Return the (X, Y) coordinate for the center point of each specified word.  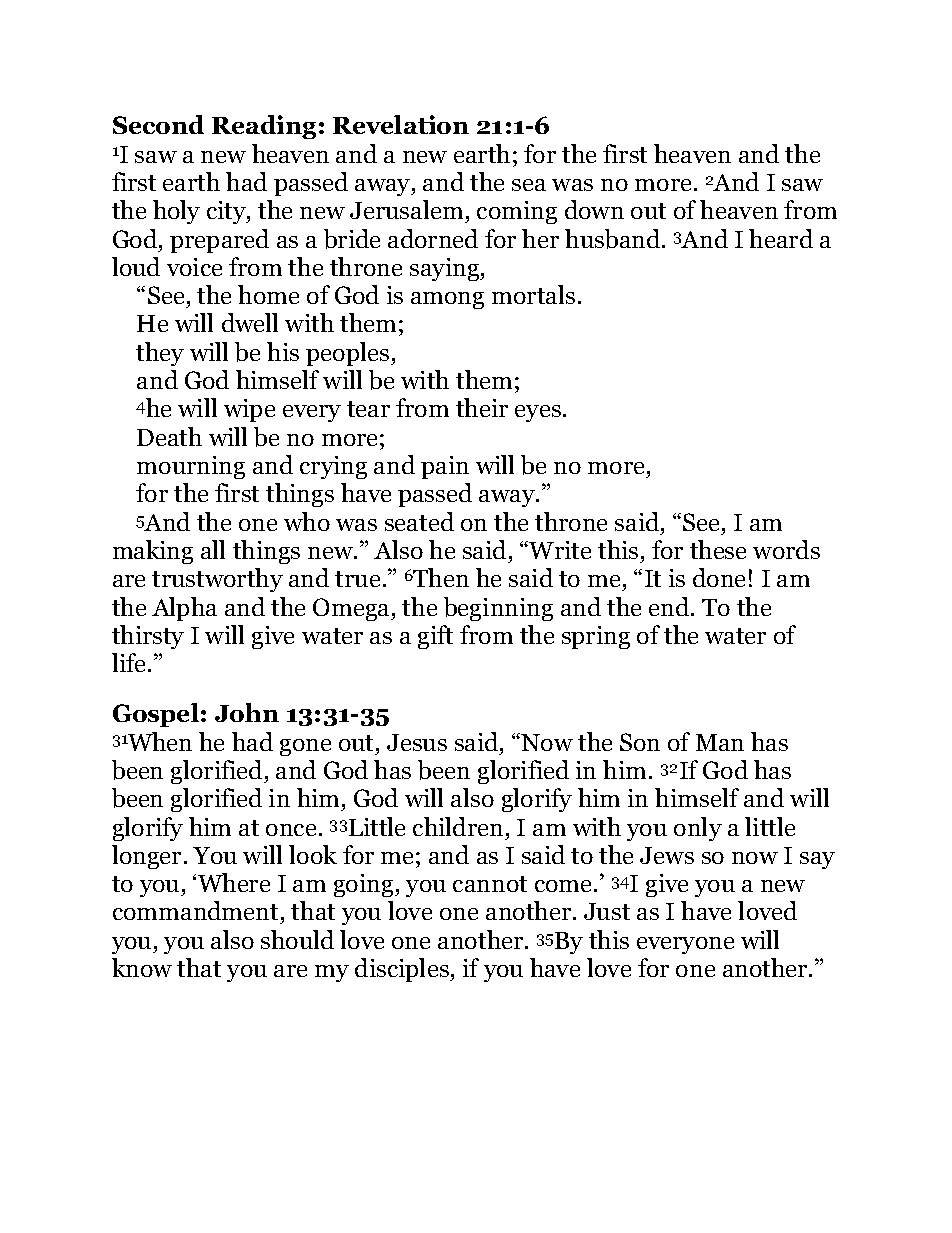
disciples (403, 970)
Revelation (401, 124)
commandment (197, 912)
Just (607, 911)
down (594, 209)
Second (158, 124)
